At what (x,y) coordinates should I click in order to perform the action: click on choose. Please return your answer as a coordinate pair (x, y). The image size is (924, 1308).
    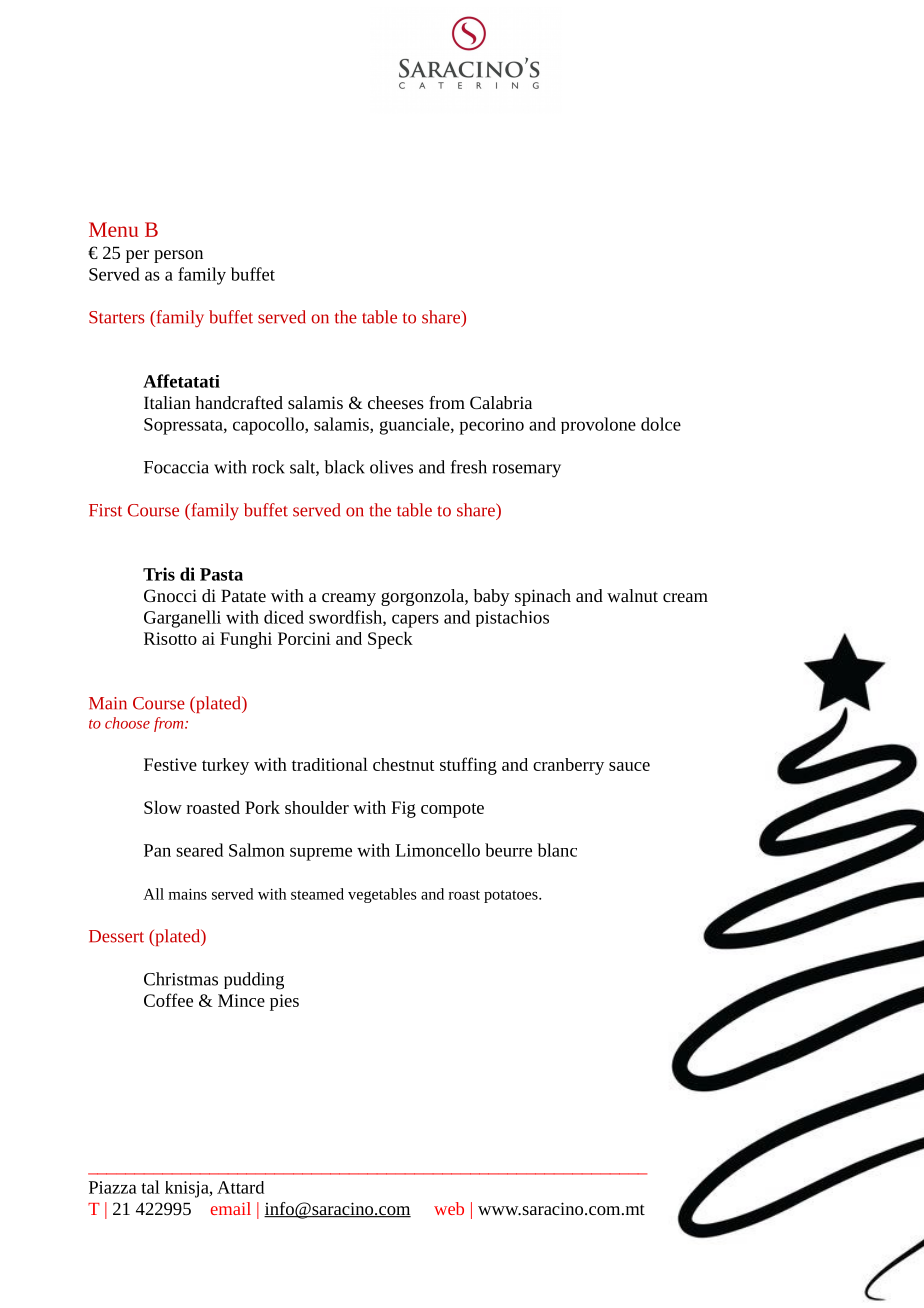
    Looking at the image, I should click on (127, 723).
